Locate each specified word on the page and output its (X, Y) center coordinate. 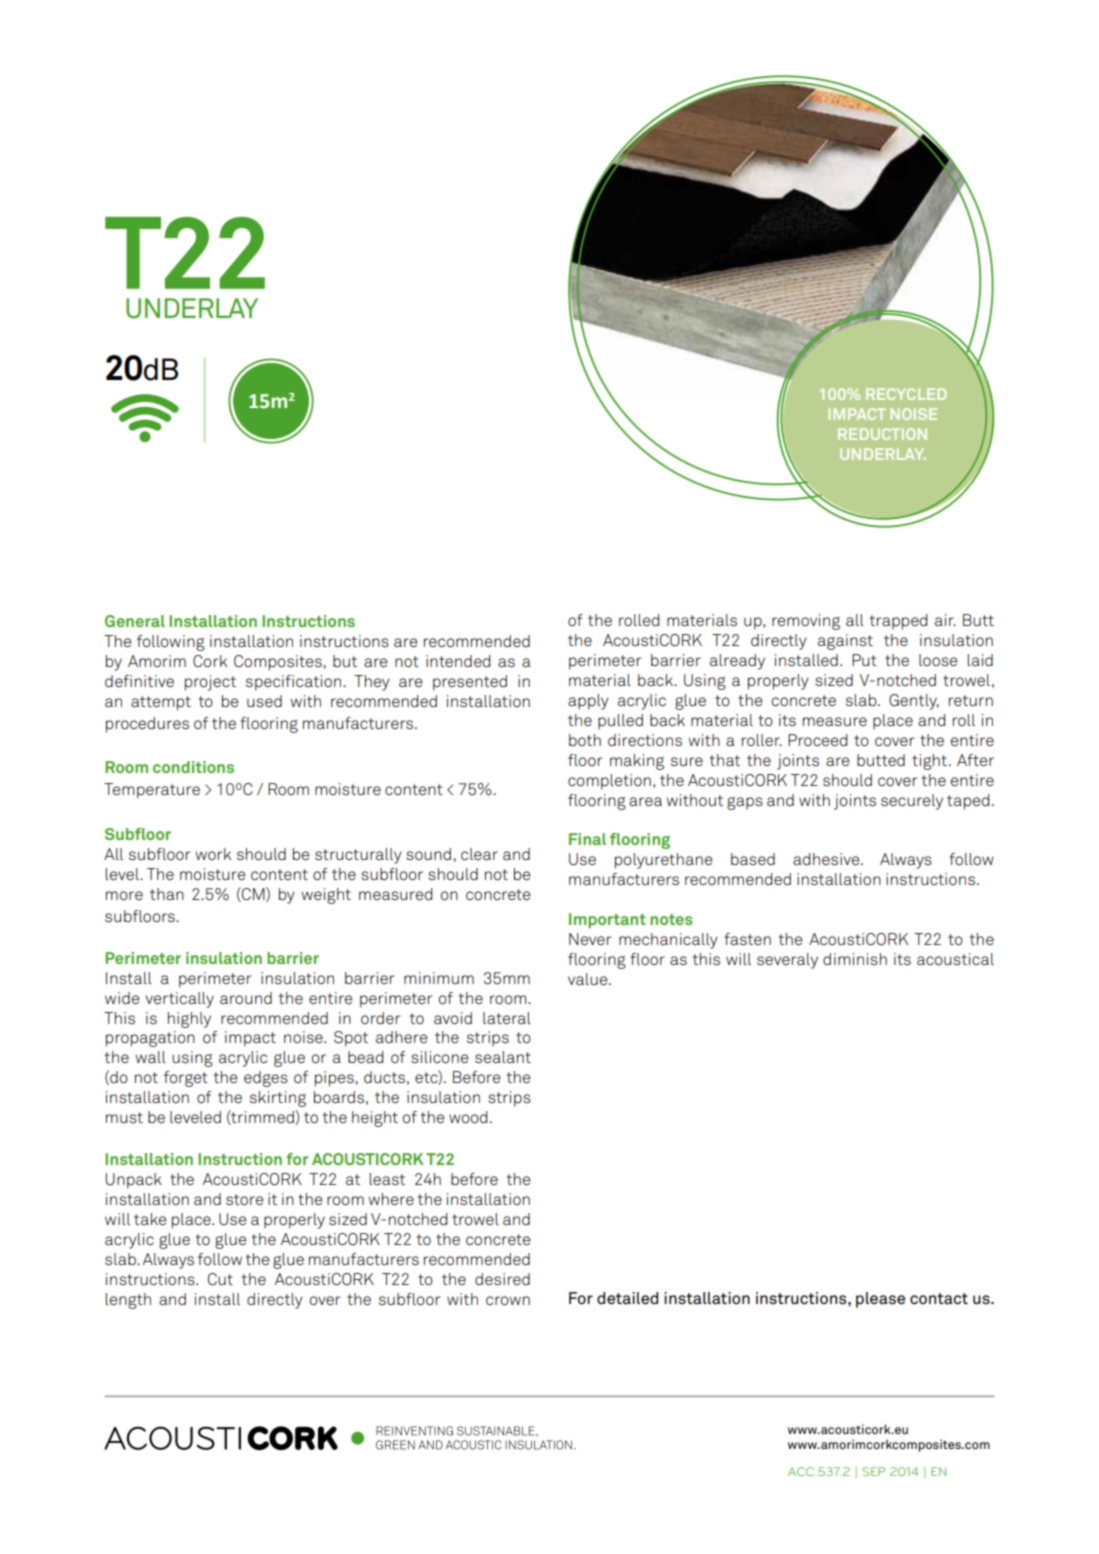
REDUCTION (882, 434)
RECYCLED (906, 394)
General (135, 621)
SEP (873, 1471)
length (128, 1301)
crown (508, 1301)
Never (590, 939)
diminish (855, 959)
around (246, 998)
